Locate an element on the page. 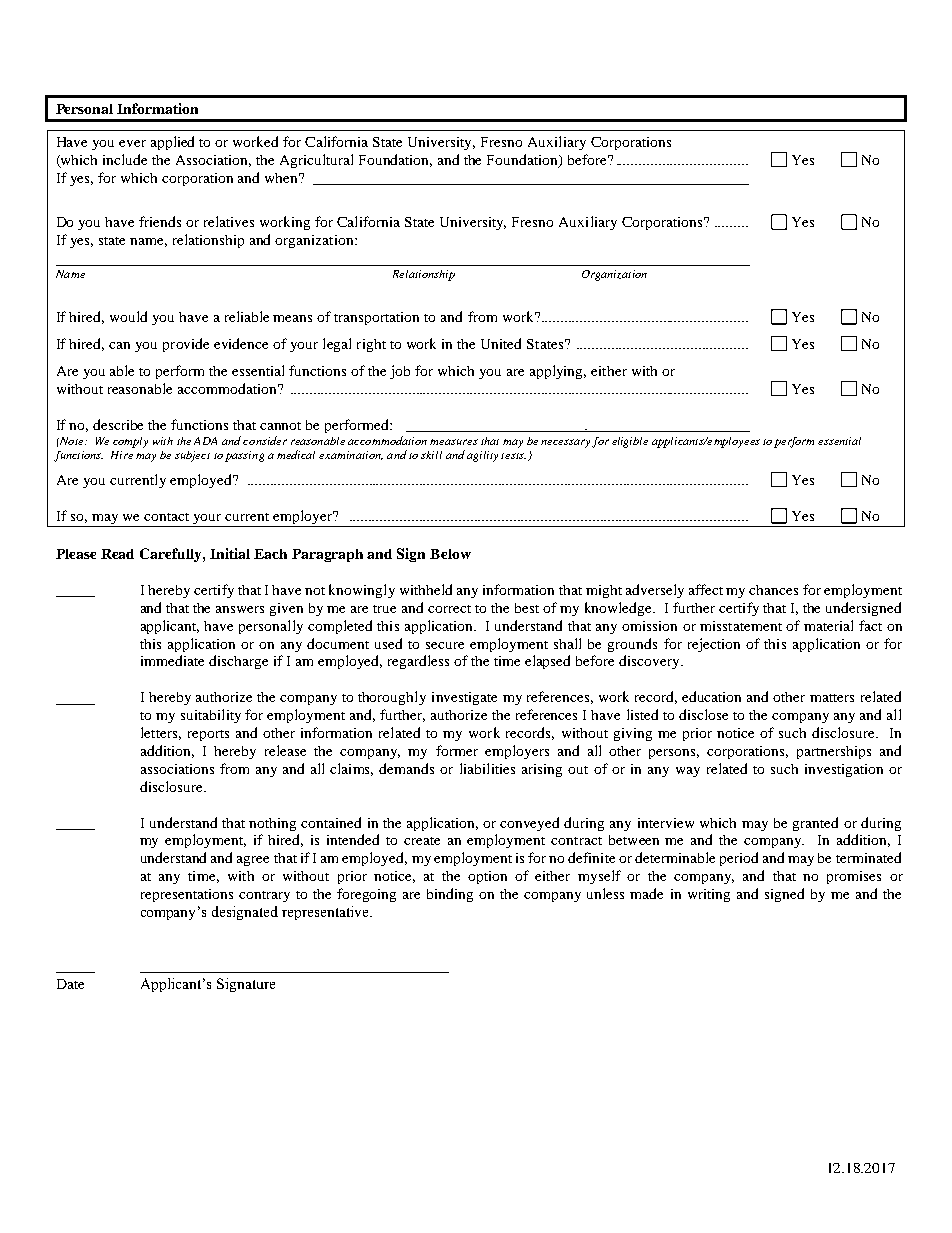 The height and width of the document is (1233, 952). writing is located at coordinates (709, 895).
